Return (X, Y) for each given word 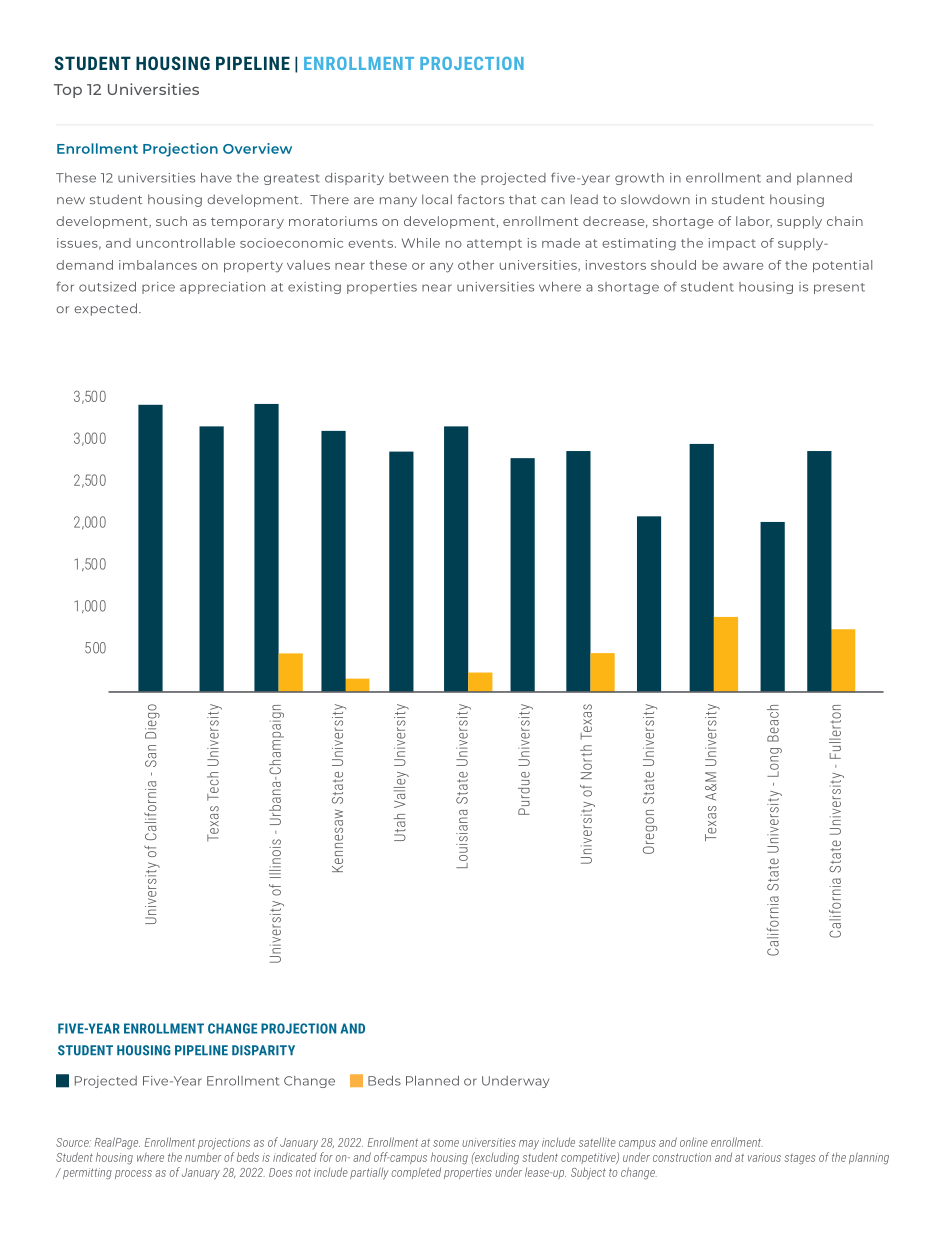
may (529, 1144)
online (694, 1142)
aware (743, 266)
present (839, 288)
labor (754, 222)
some (446, 1143)
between (418, 178)
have (216, 177)
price (158, 288)
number (203, 1157)
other (476, 265)
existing (314, 288)
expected (105, 309)
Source (73, 1142)
